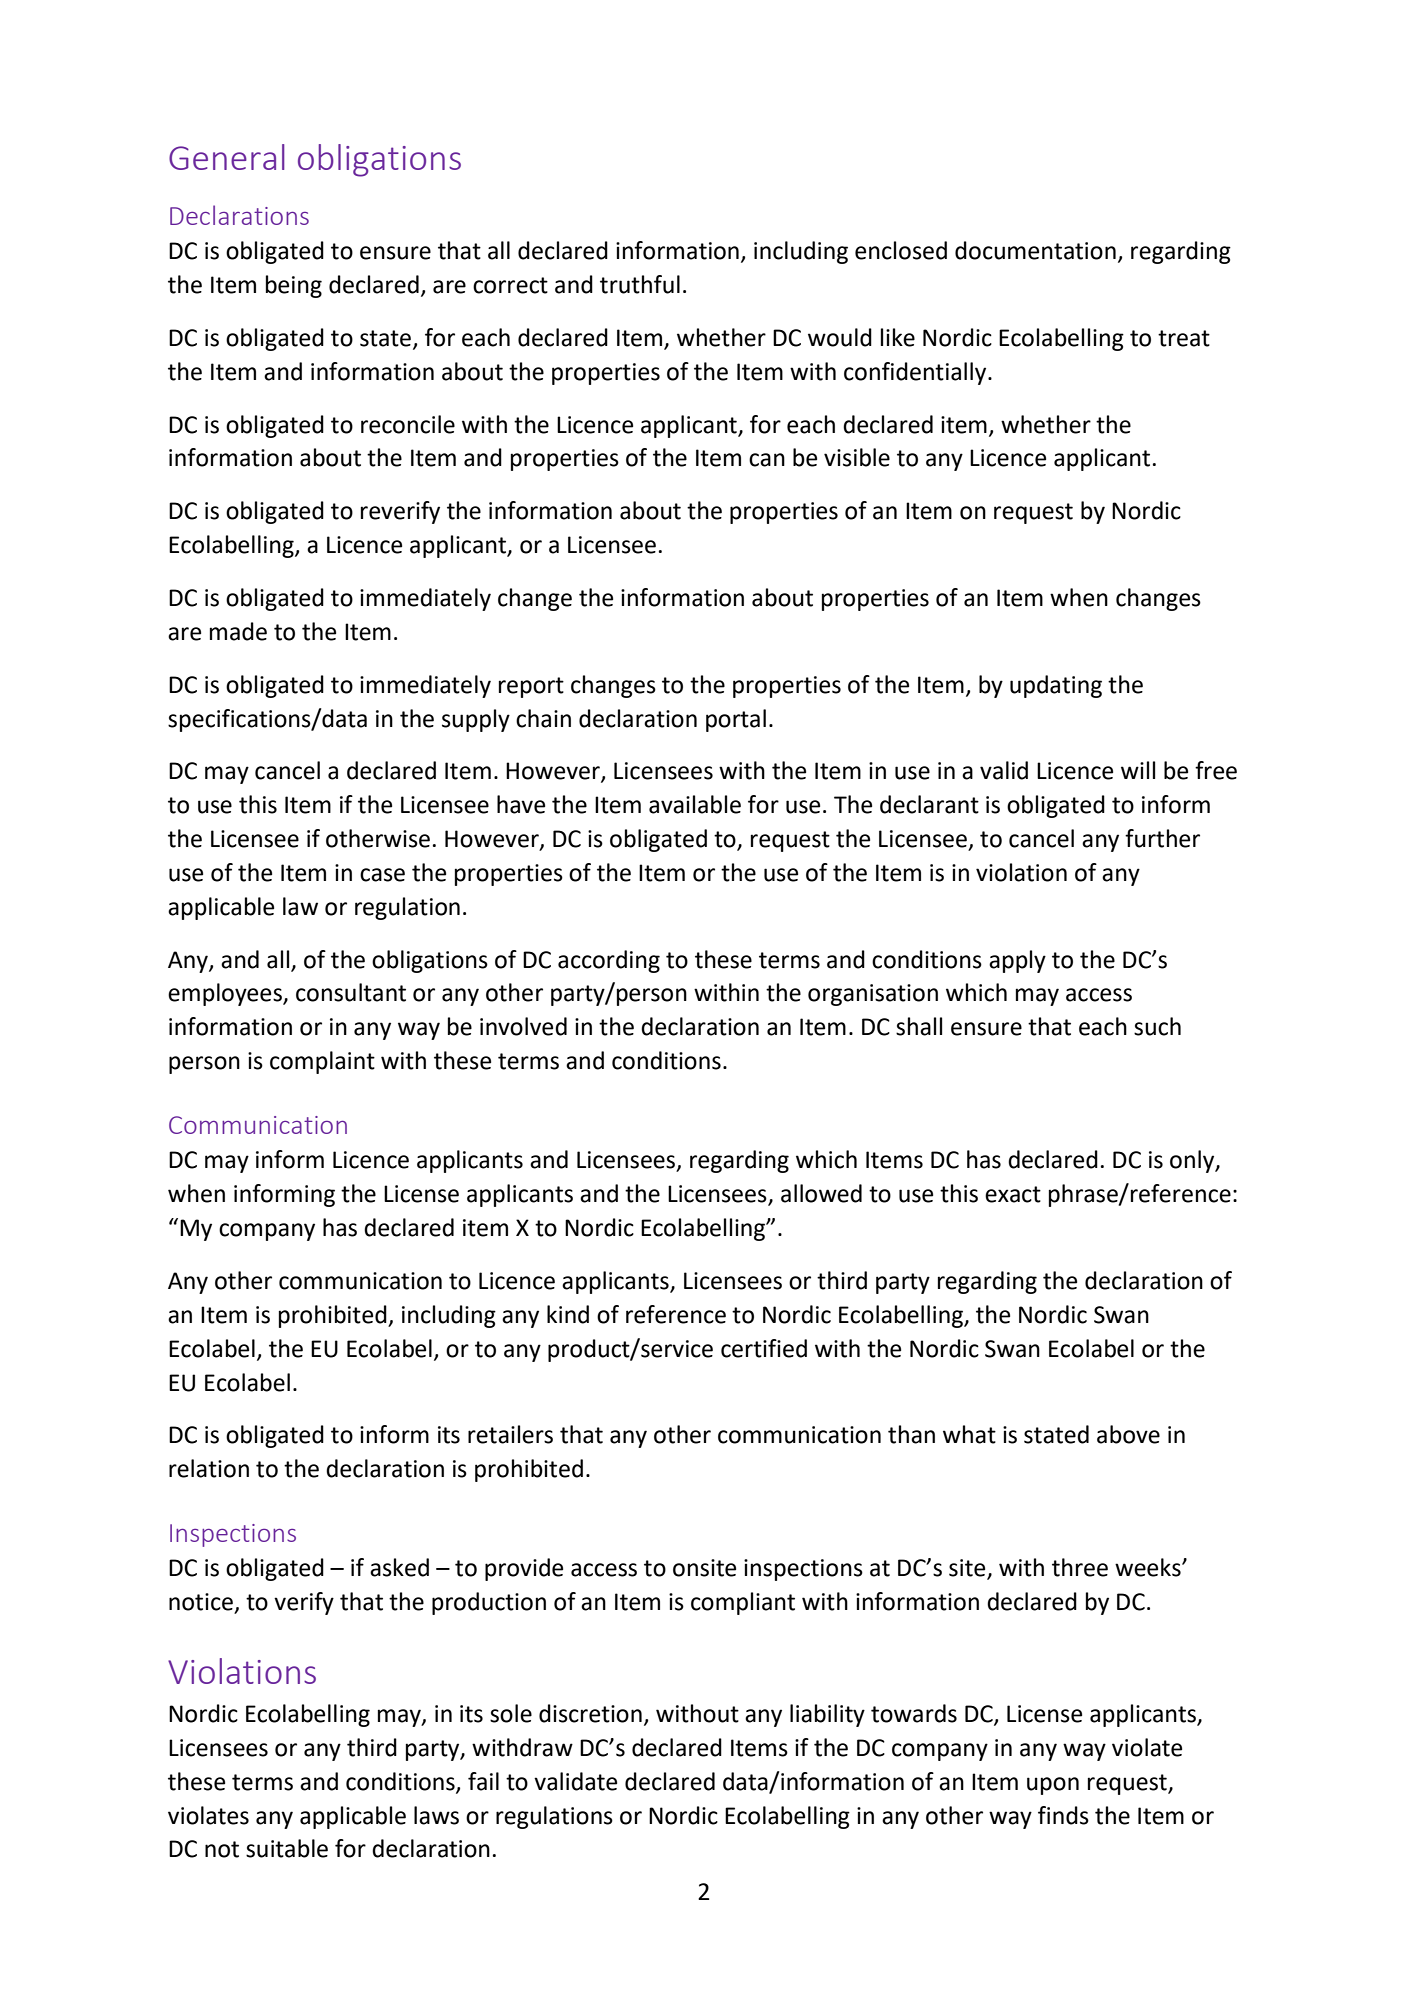  What do you see at coordinates (322, 1062) in the document?
I see `complaint` at bounding box center [322, 1062].
